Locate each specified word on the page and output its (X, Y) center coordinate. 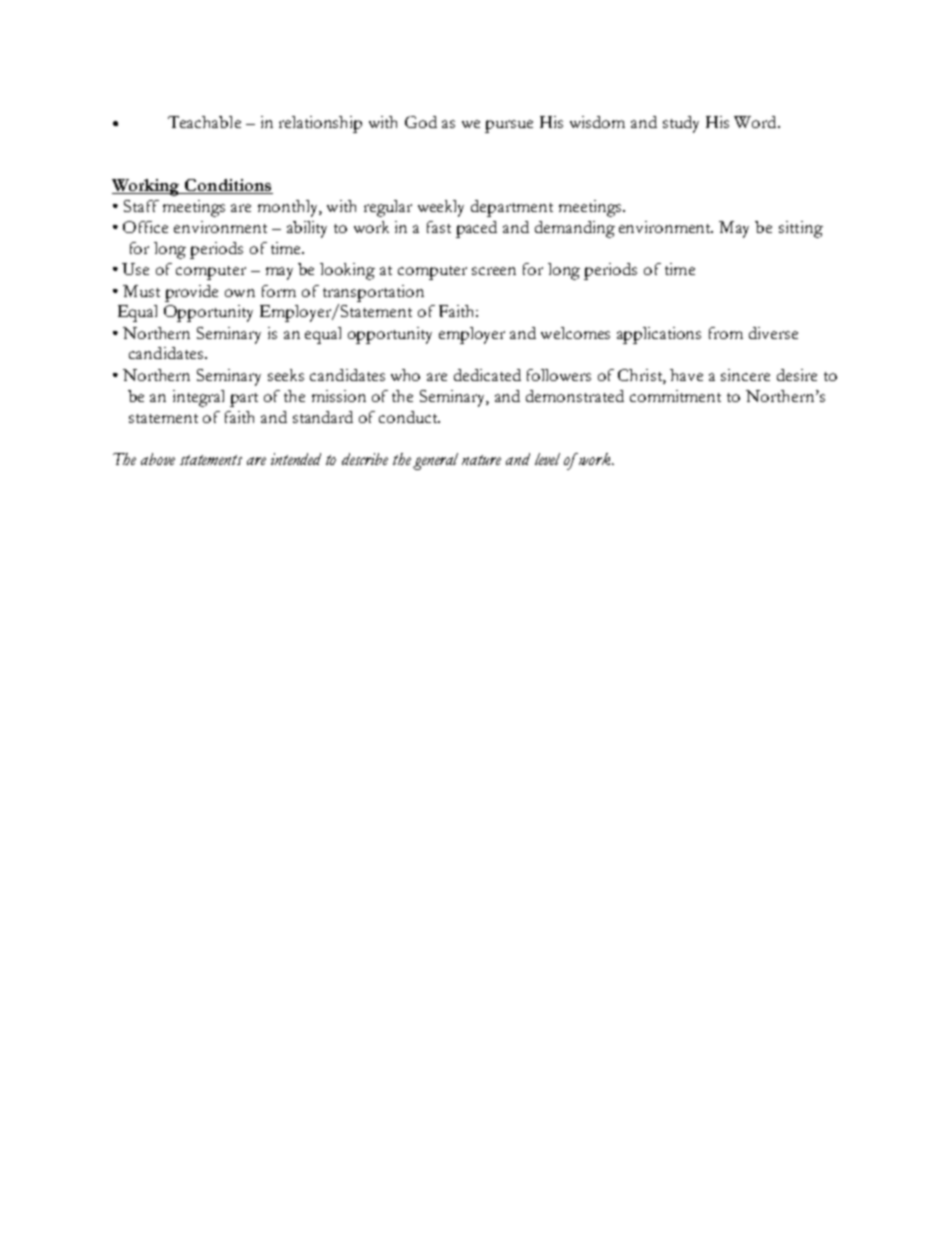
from (726, 333)
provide (191, 293)
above (158, 459)
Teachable (204, 122)
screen (494, 271)
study (681, 124)
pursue (509, 126)
